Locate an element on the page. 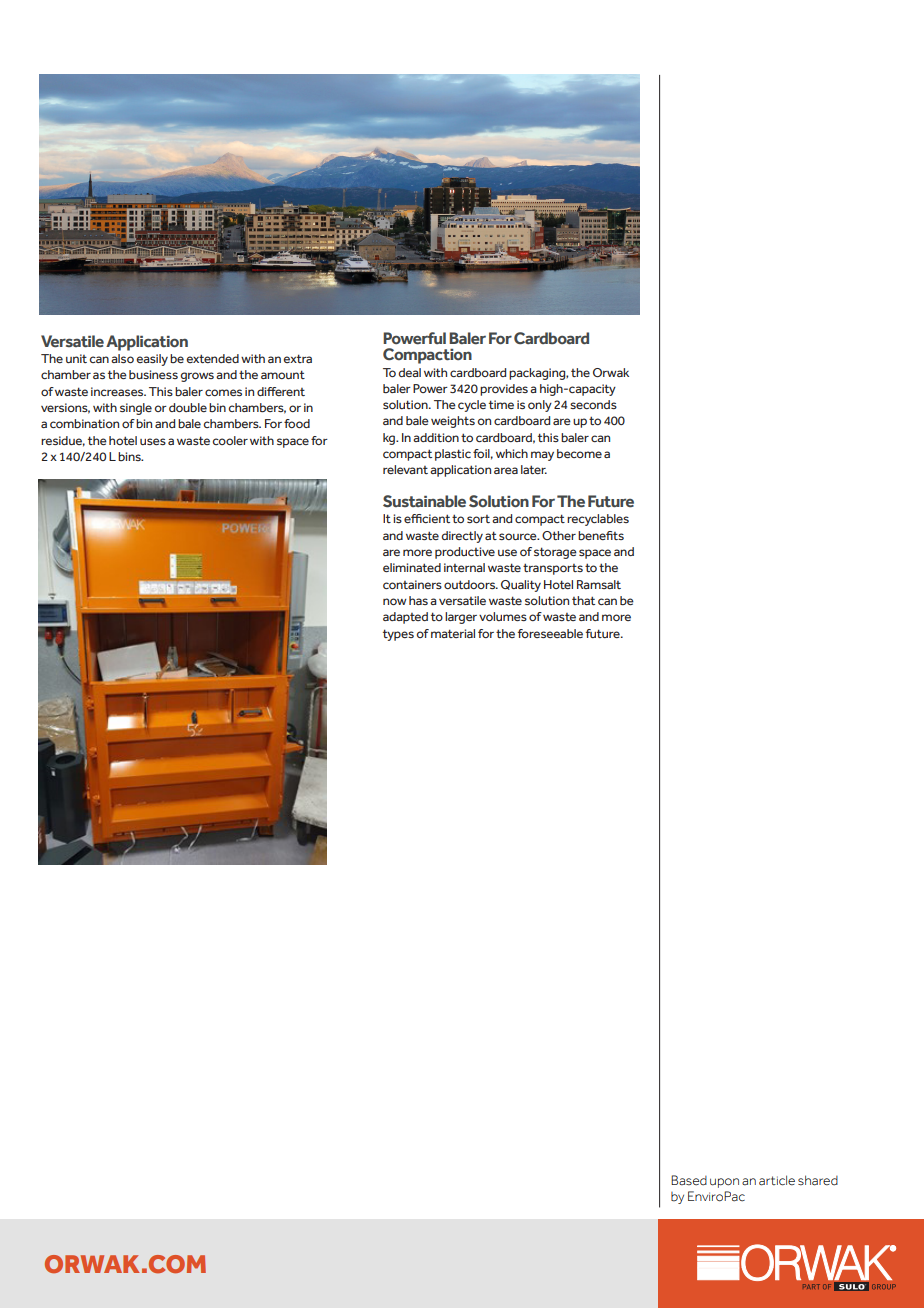  article is located at coordinates (777, 1180).
